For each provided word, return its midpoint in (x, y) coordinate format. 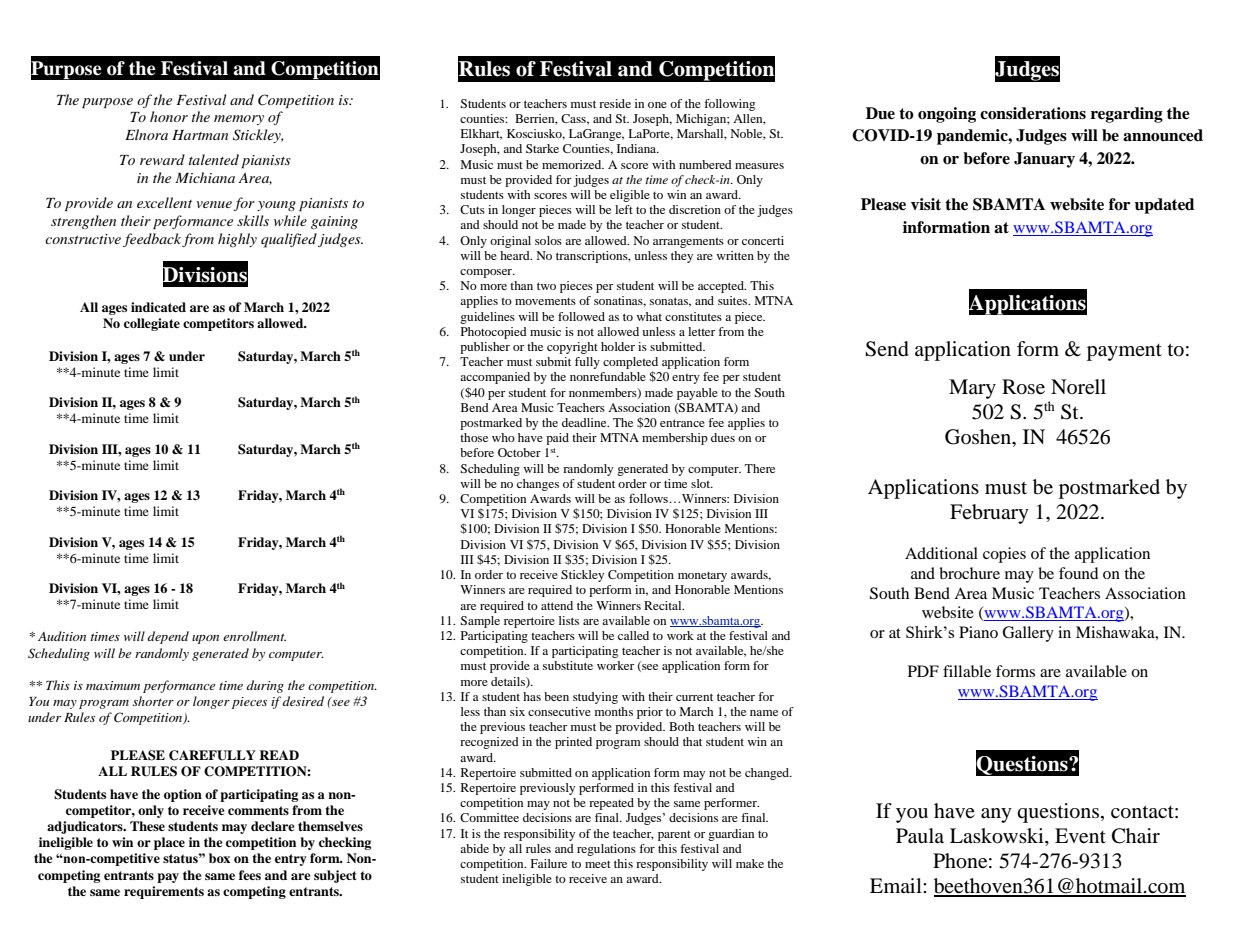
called (633, 635)
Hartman (200, 135)
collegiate (152, 324)
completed (630, 363)
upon (205, 639)
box (219, 858)
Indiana (638, 148)
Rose (1023, 387)
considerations (1033, 113)
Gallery (1028, 634)
